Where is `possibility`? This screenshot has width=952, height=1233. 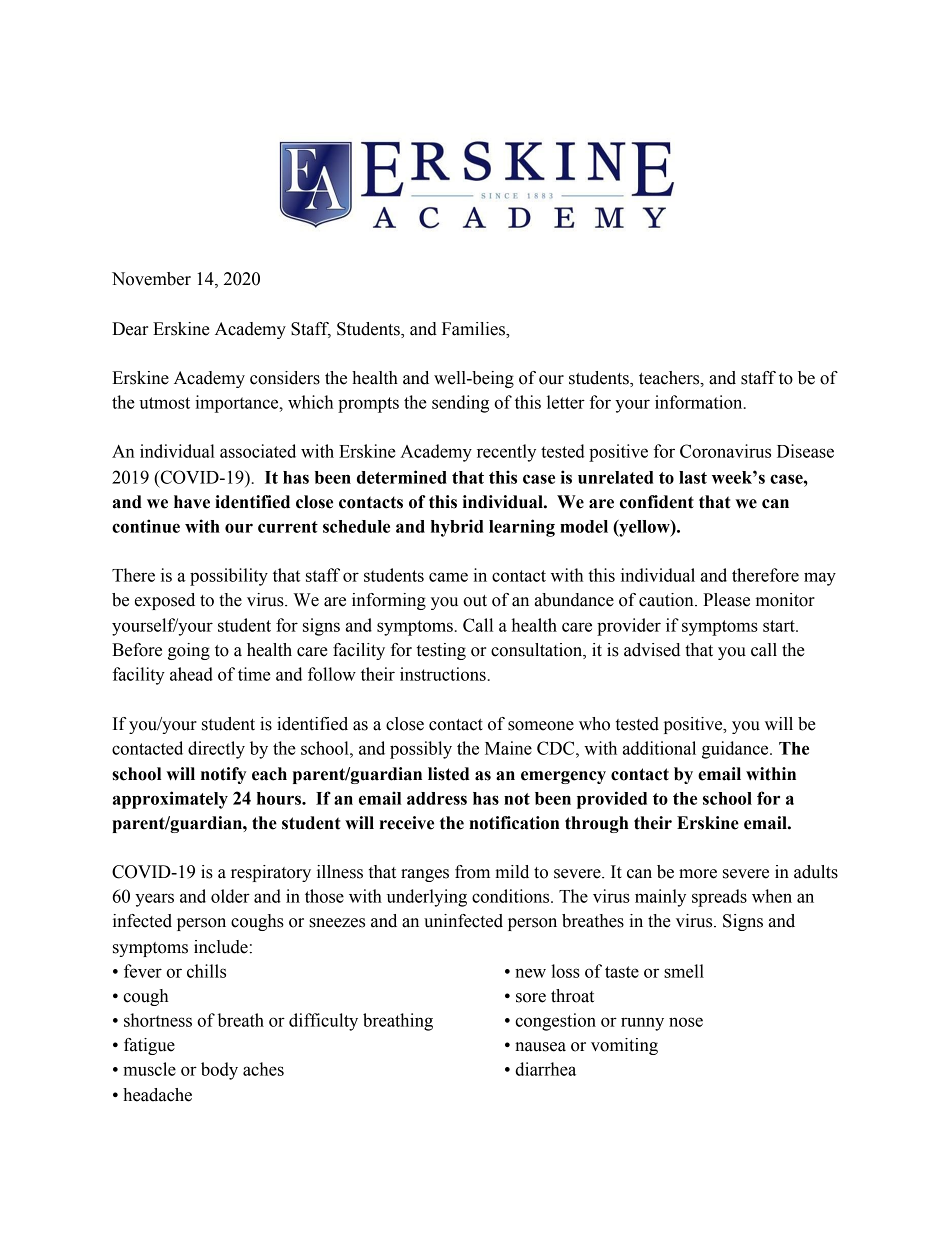
possibility is located at coordinates (229, 577).
